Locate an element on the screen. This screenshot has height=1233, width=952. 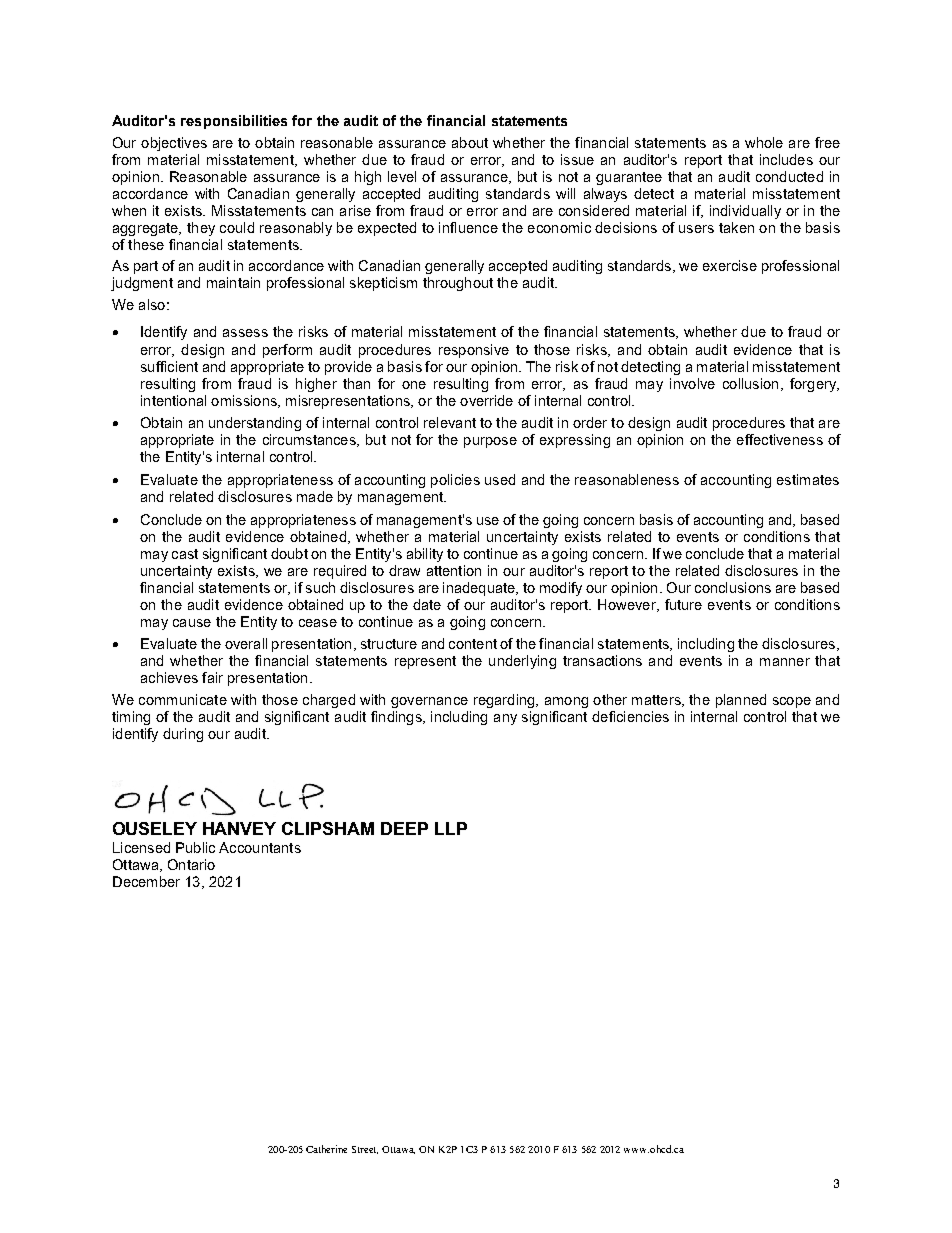
DEEP is located at coordinates (404, 828).
